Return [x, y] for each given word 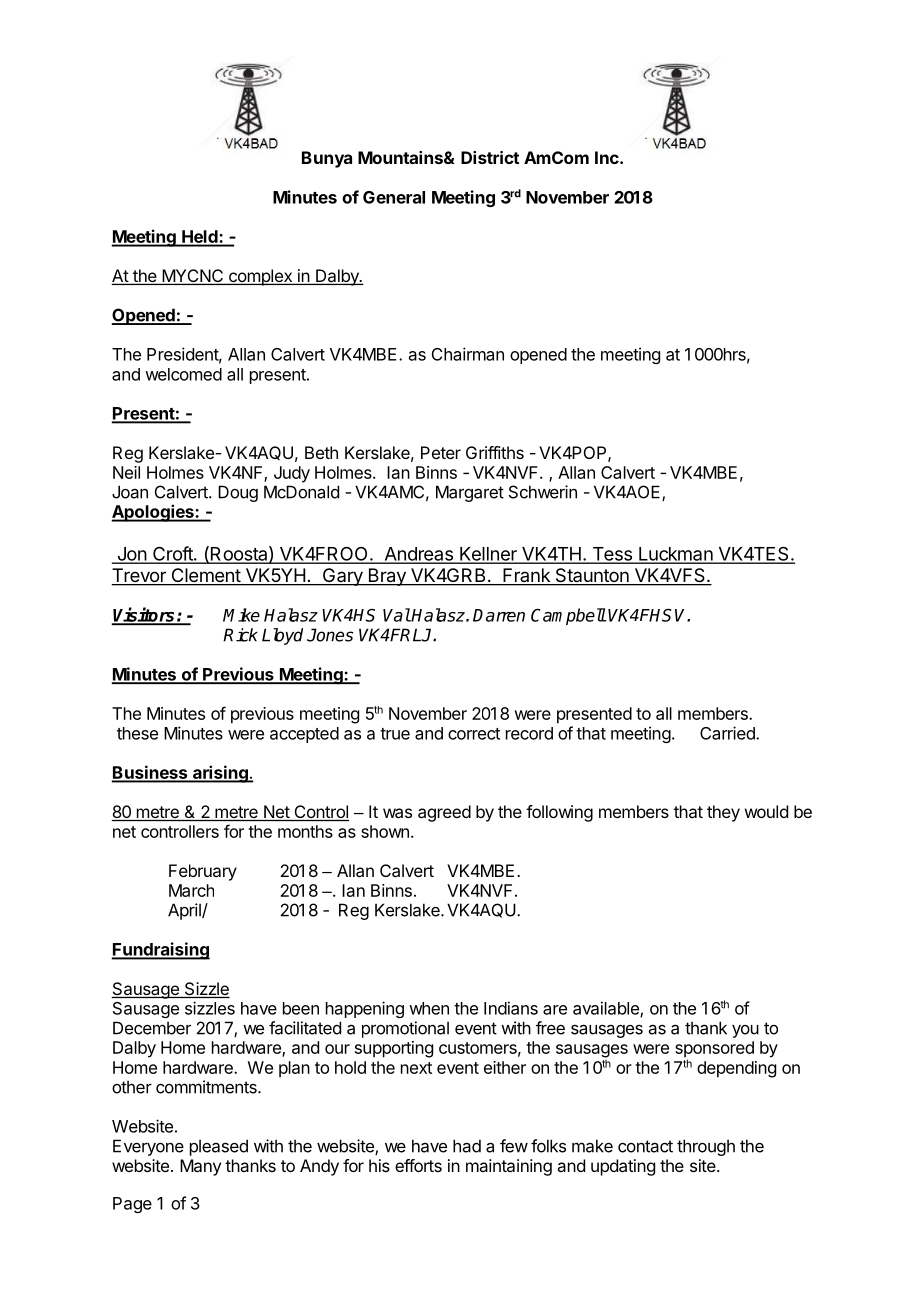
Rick [240, 635]
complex [260, 277]
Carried [728, 733]
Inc [608, 157]
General [394, 197]
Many [200, 1167]
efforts [418, 1165]
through [706, 1147]
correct [474, 734]
